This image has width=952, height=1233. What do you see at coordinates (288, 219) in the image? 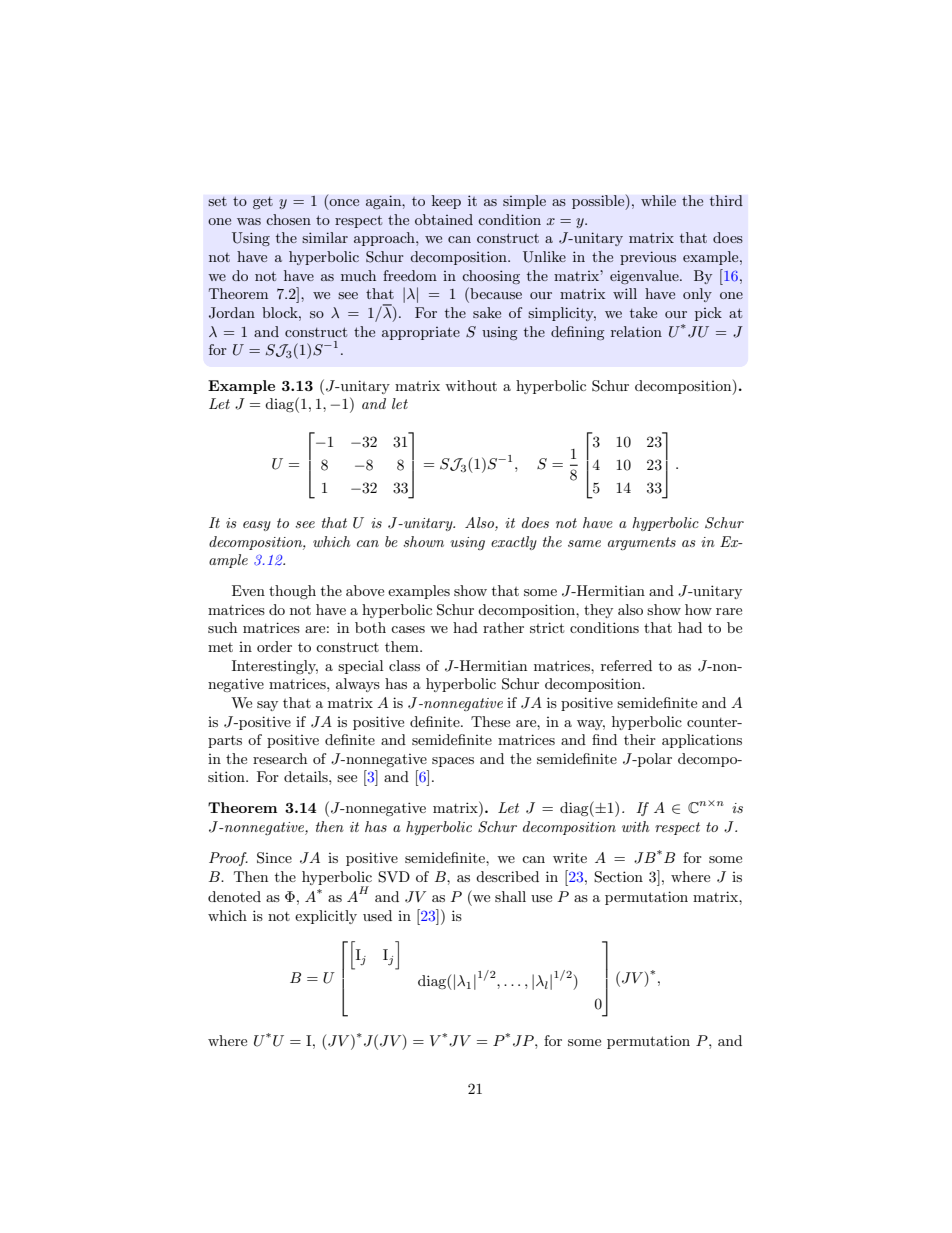
I see `chosen` at bounding box center [288, 219].
